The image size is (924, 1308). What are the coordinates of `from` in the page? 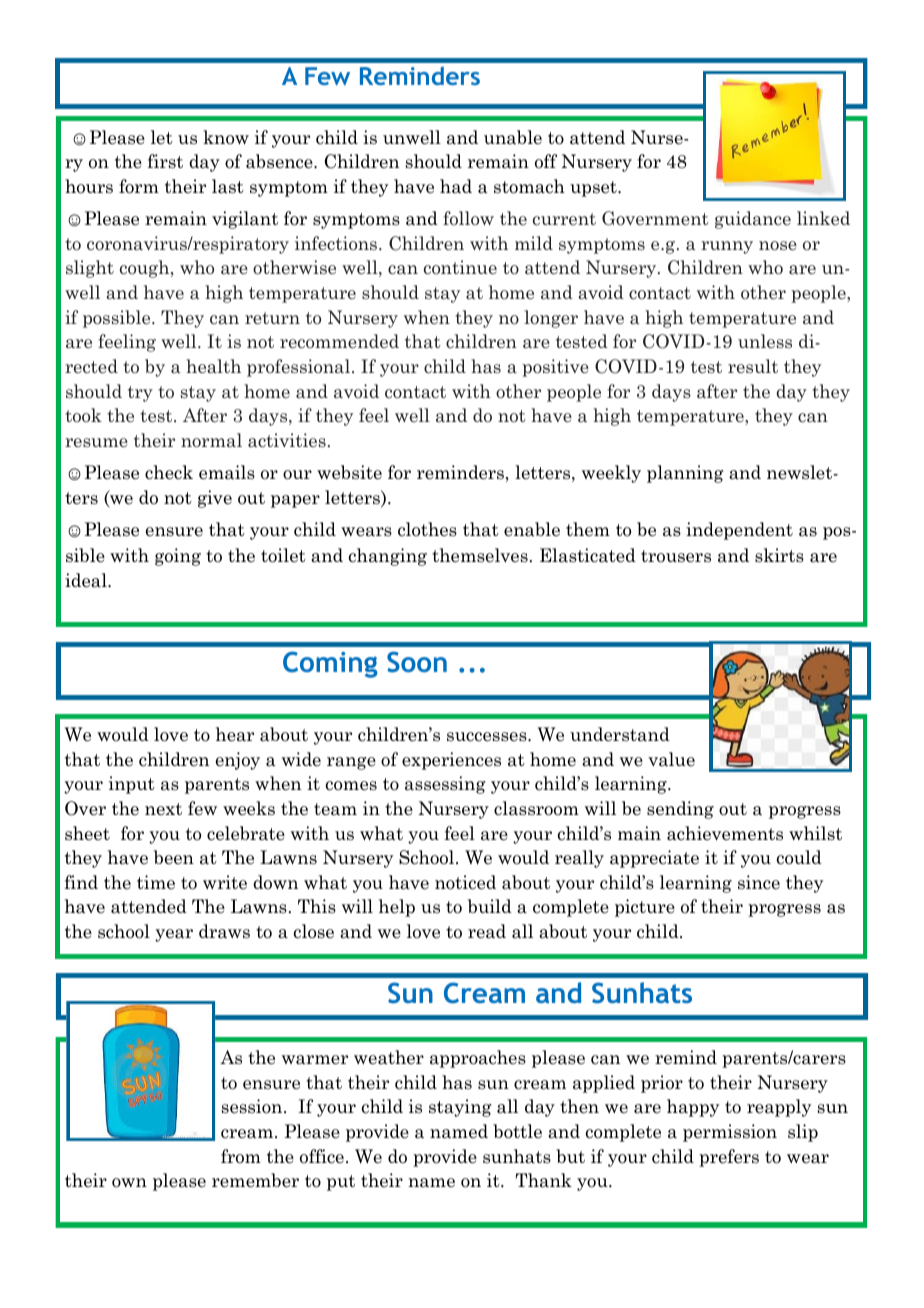 It's located at (241, 1156).
